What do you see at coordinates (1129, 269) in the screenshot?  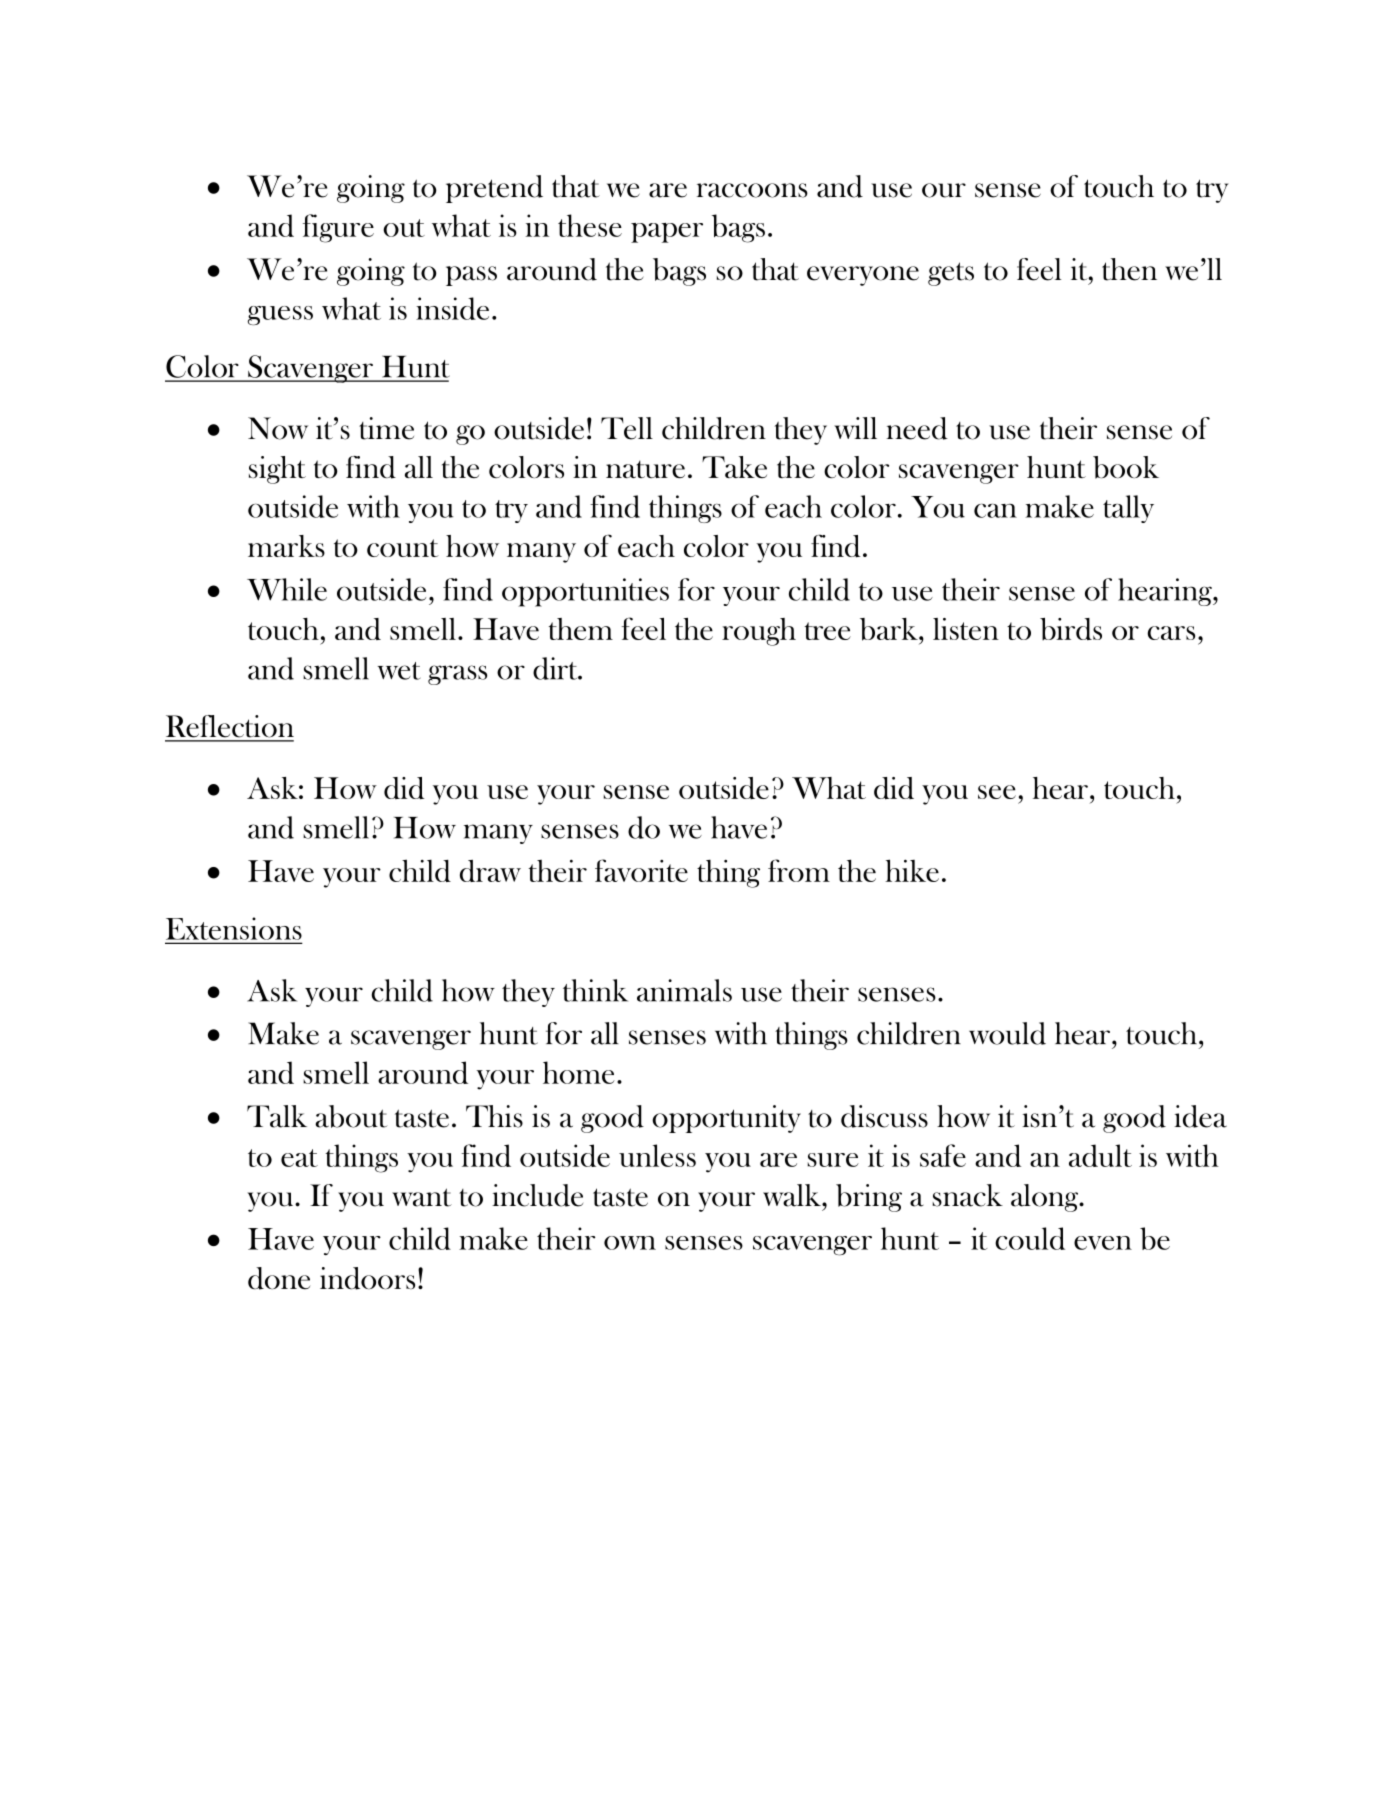 I see `then` at bounding box center [1129, 269].
